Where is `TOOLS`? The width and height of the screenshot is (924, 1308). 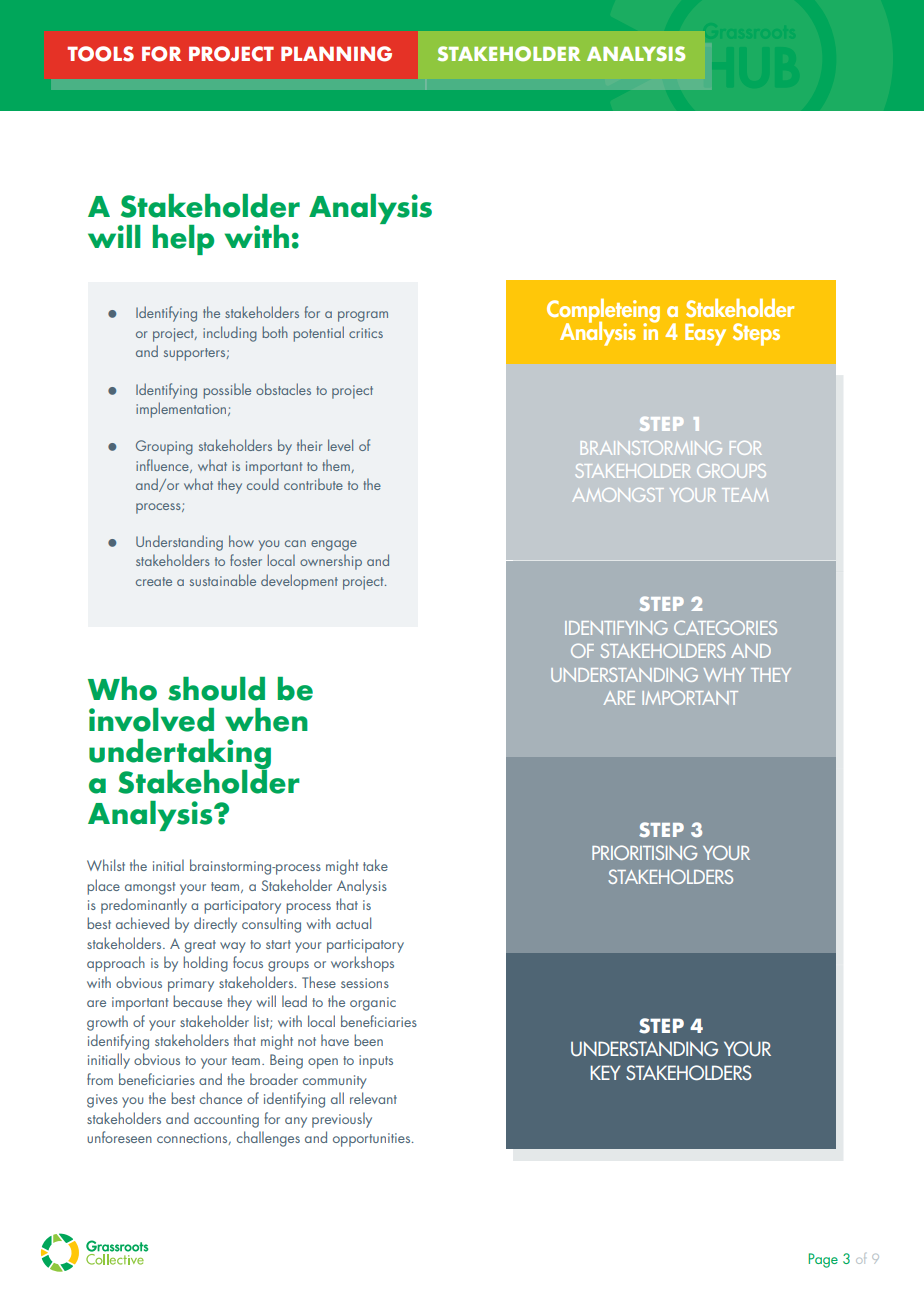 TOOLS is located at coordinates (100, 54).
